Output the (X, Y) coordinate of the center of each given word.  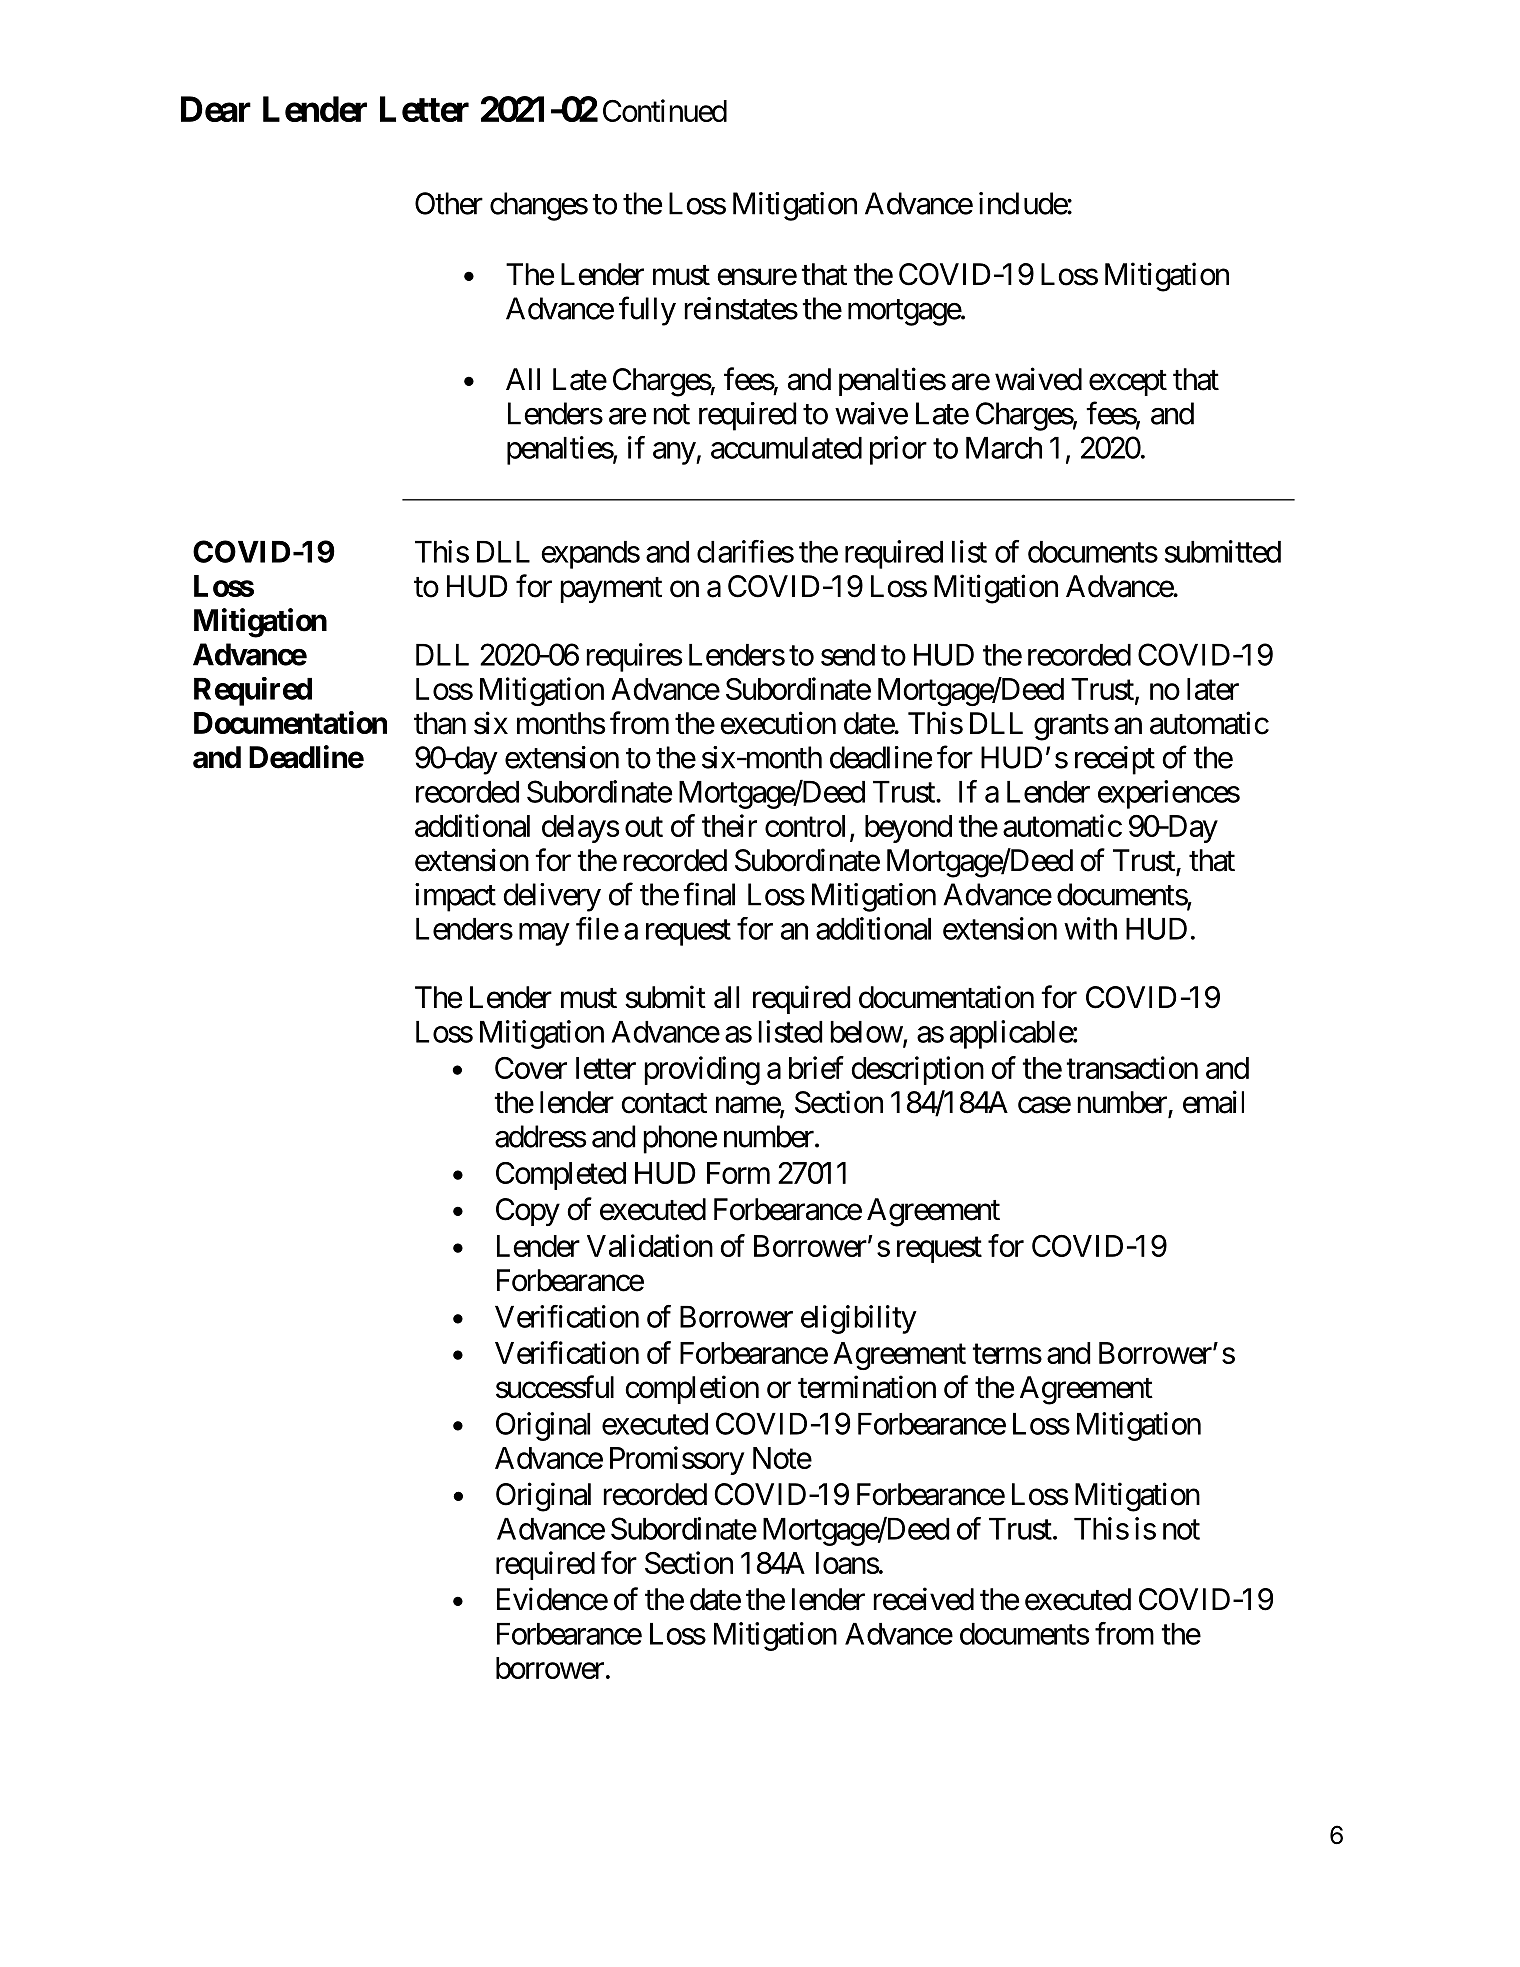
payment (611, 590)
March (1004, 448)
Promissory (677, 1460)
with (1090, 928)
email (1213, 1102)
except (1128, 383)
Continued (665, 110)
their (729, 825)
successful (555, 1387)
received (923, 1599)
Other (449, 203)
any (675, 453)
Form (738, 1173)
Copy (528, 1212)
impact (455, 897)
